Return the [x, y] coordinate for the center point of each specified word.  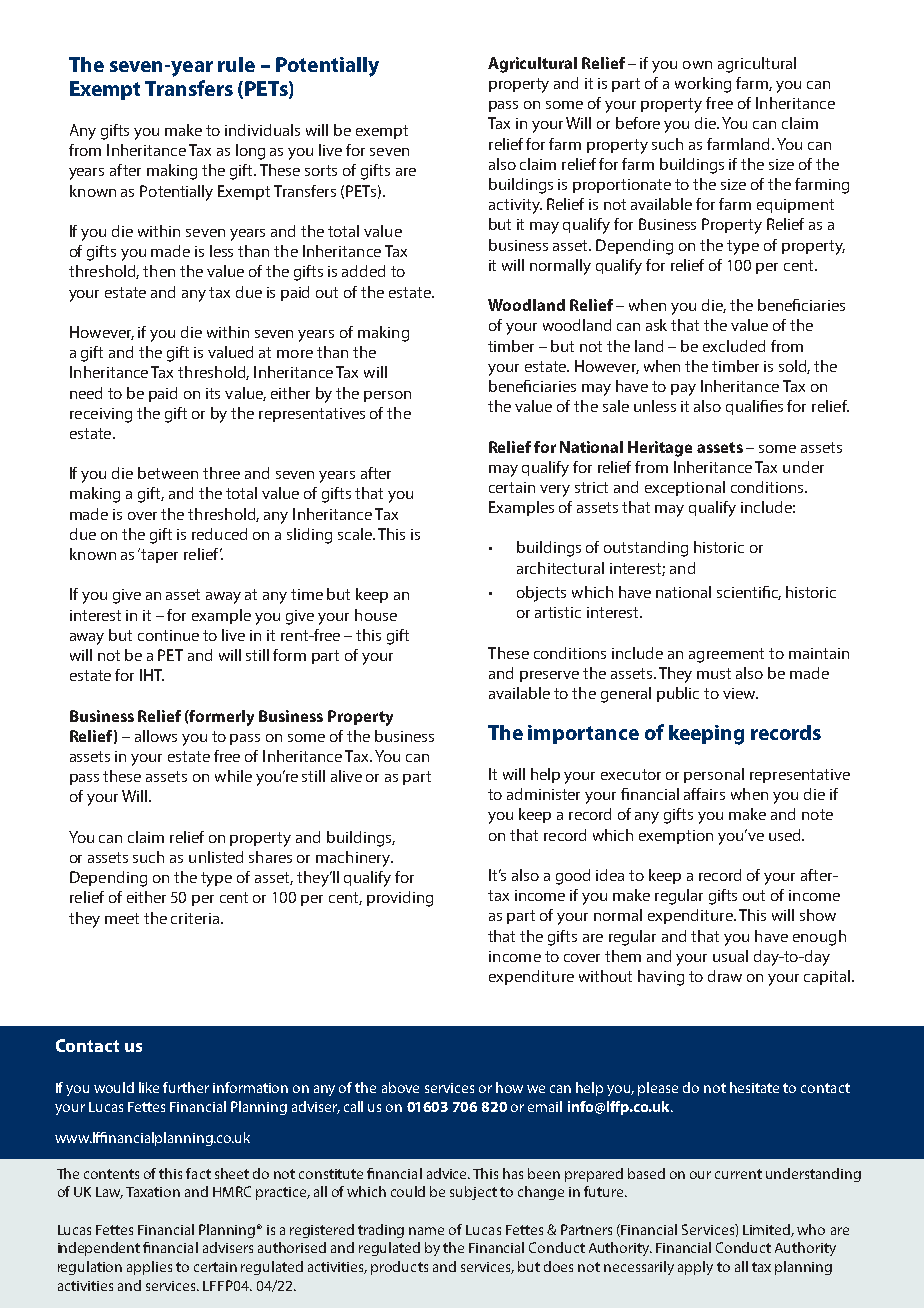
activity [515, 206]
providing [400, 899]
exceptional [685, 488]
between [168, 473]
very [555, 491]
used [786, 835]
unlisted [216, 857]
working [703, 85]
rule [236, 64]
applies [149, 1268]
